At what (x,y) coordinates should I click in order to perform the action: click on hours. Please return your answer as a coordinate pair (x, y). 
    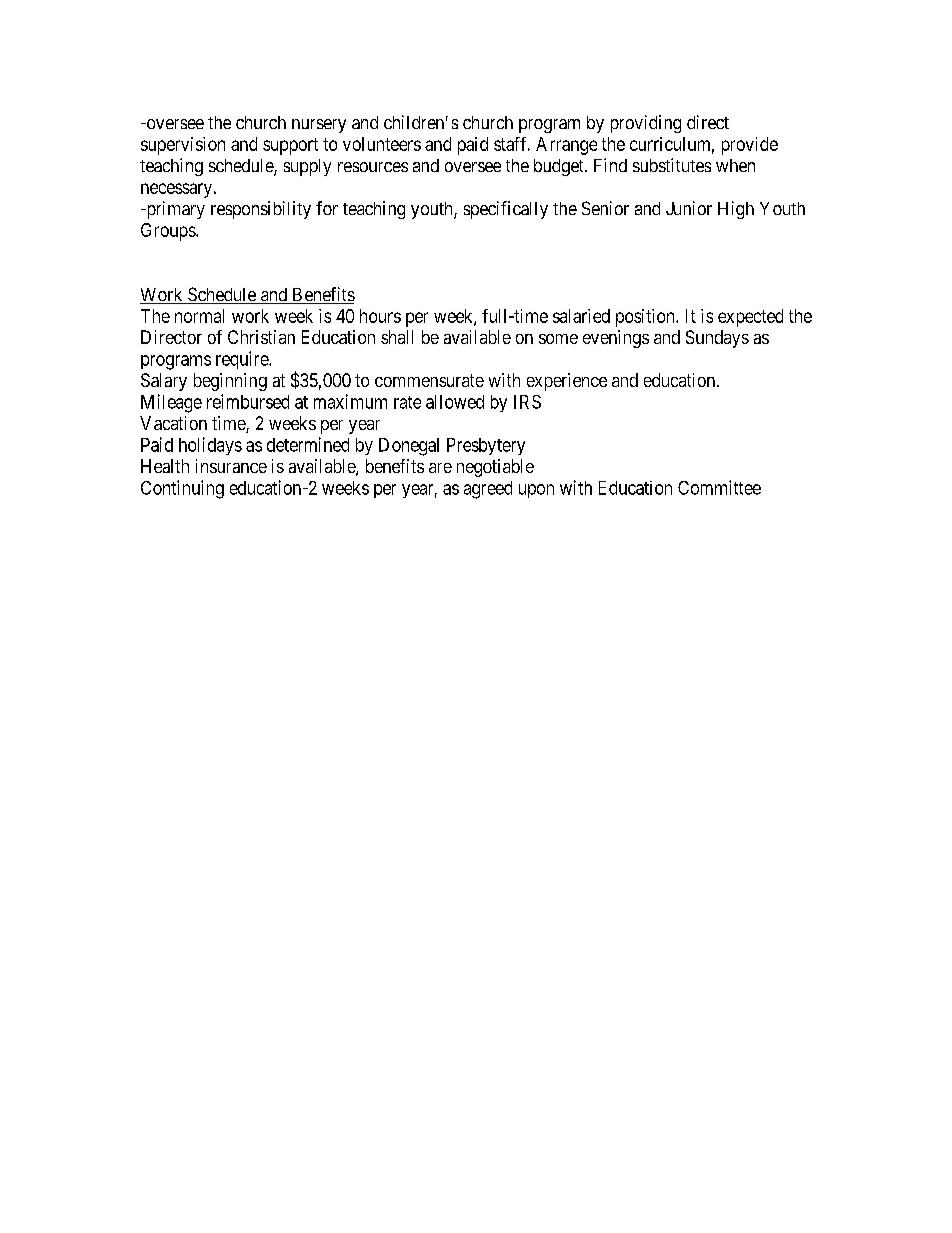
    Looking at the image, I should click on (380, 316).
